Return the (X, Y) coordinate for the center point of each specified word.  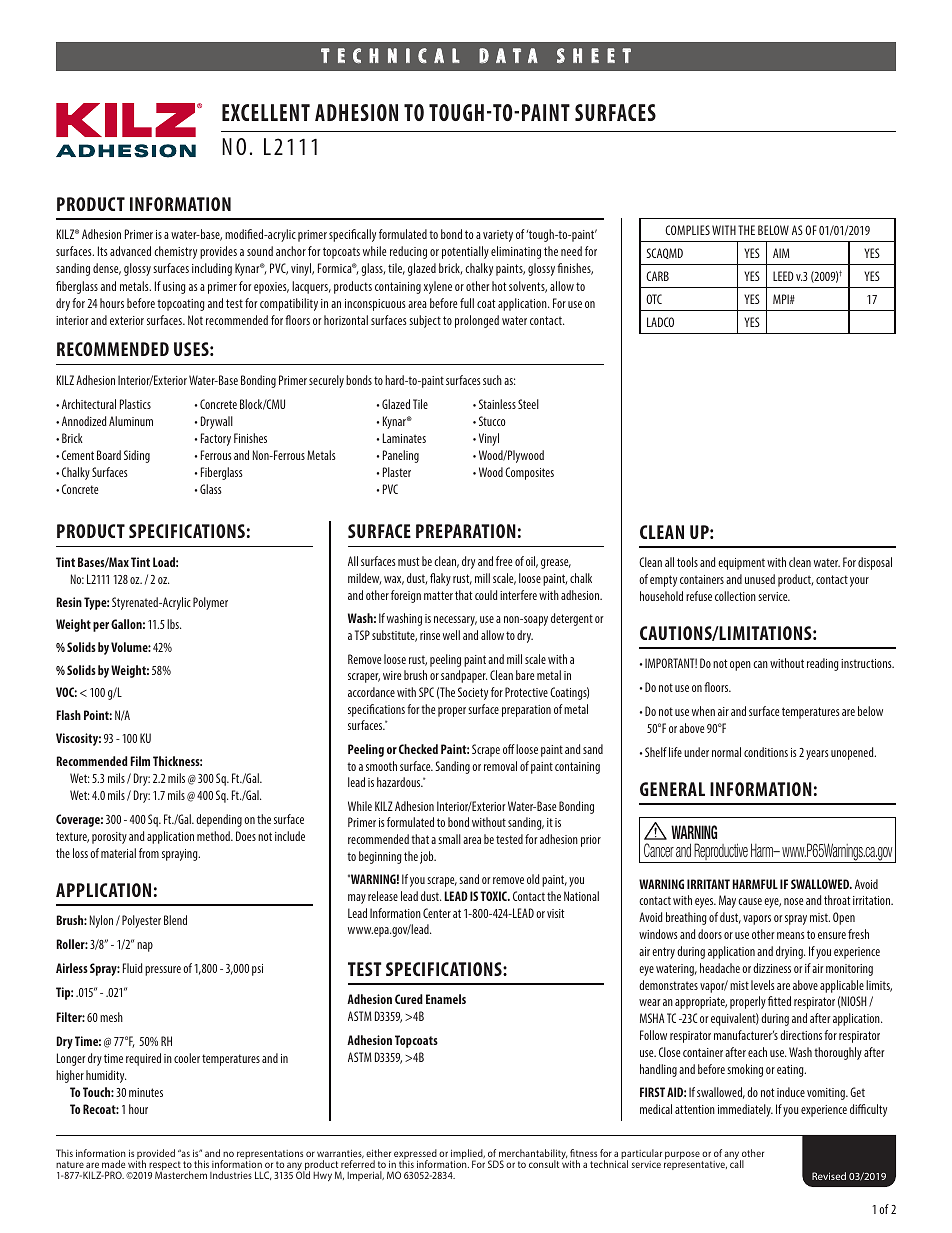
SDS (496, 1164)
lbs (174, 624)
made (113, 1164)
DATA (508, 55)
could (486, 595)
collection (735, 596)
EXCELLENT (266, 112)
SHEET (594, 55)
